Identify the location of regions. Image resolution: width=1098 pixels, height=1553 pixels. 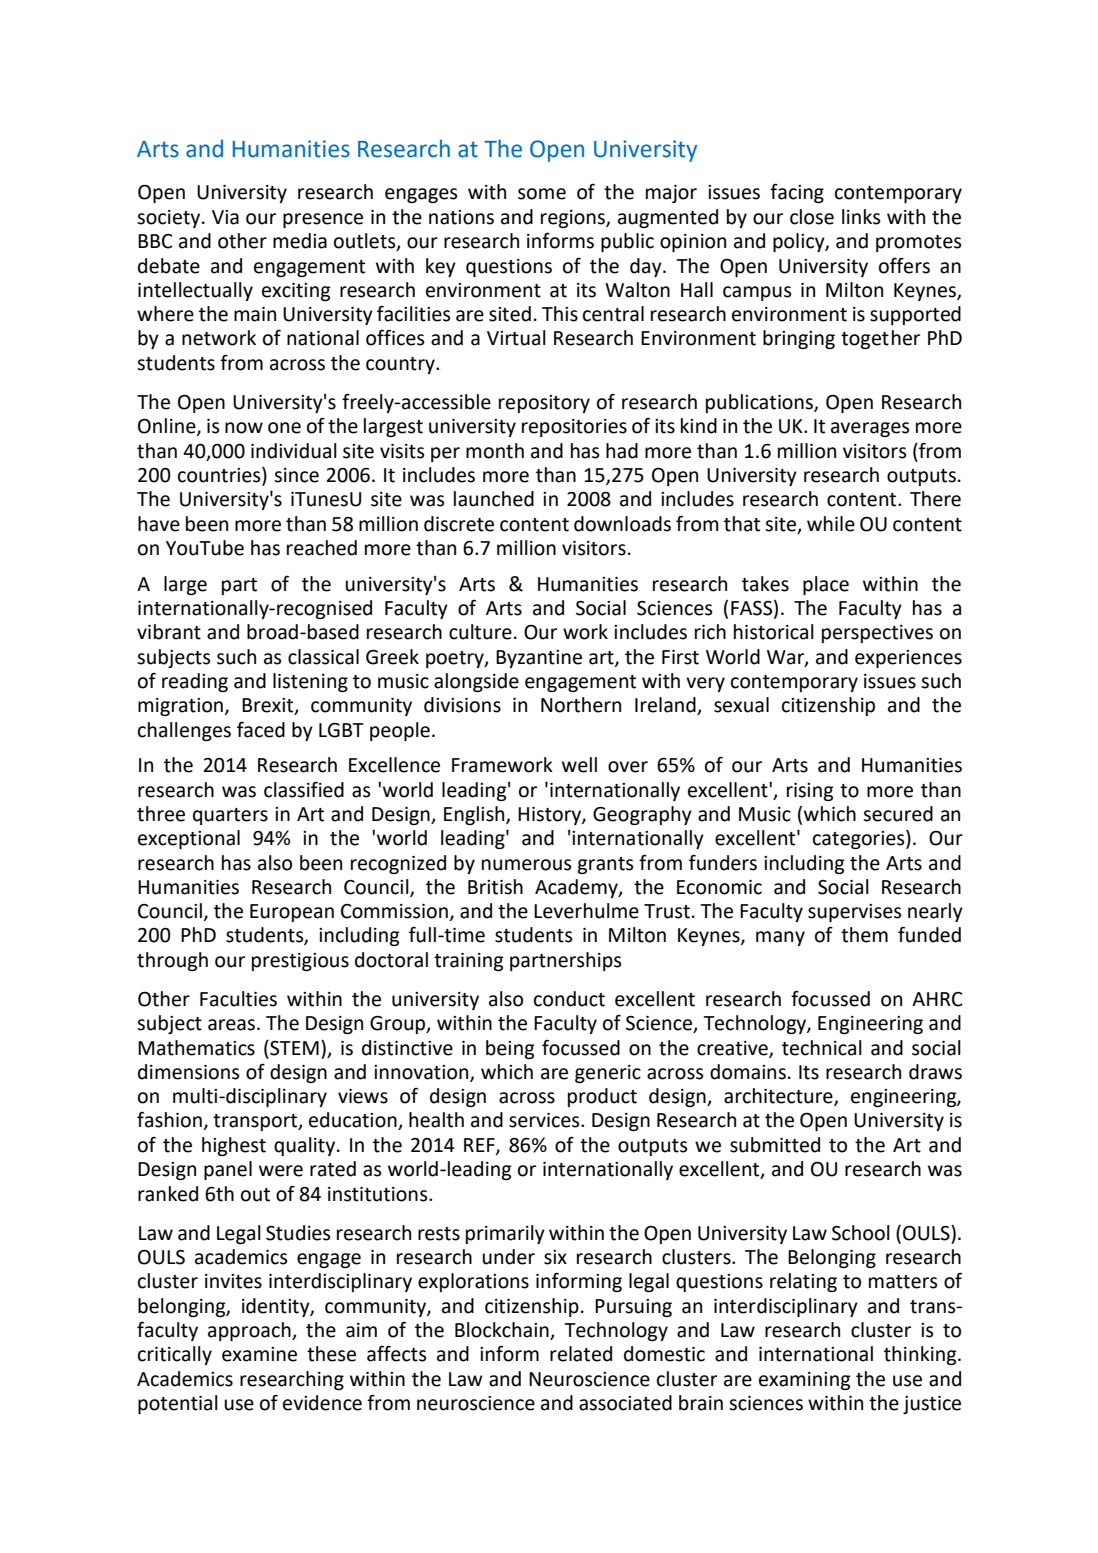
(574, 219).
